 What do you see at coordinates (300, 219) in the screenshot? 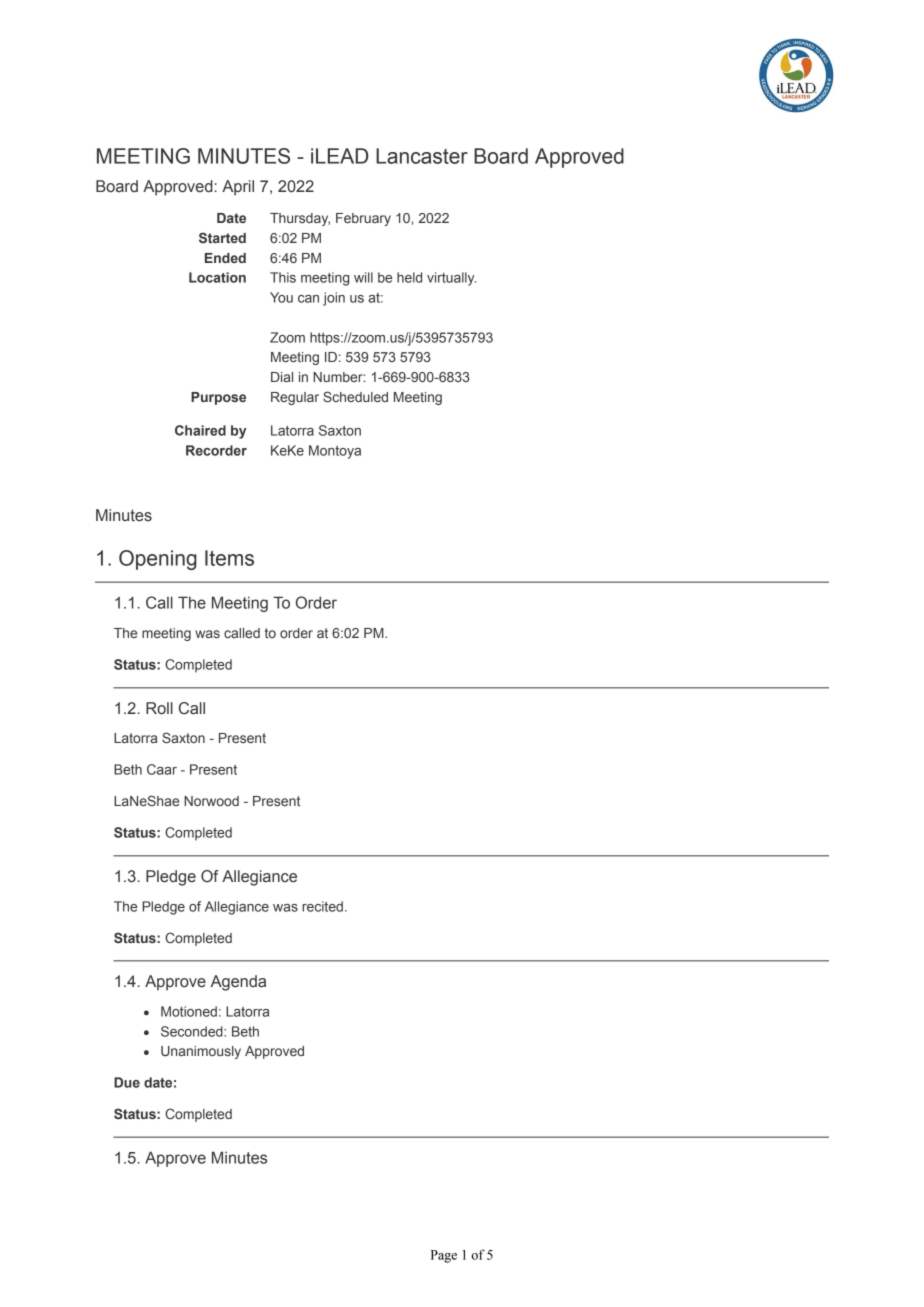
I see `Thursday` at bounding box center [300, 219].
